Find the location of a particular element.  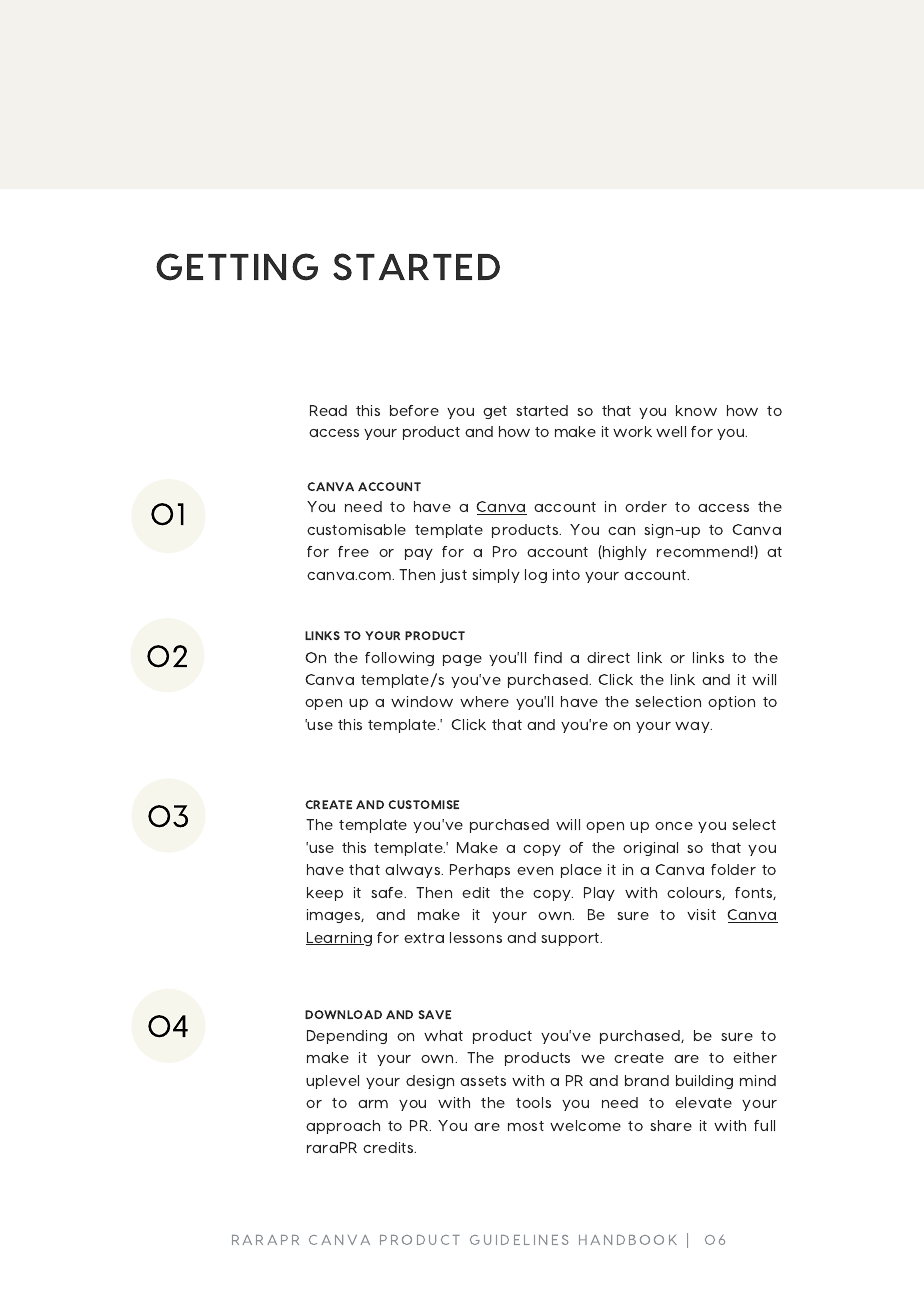

Perhaps is located at coordinates (480, 871).
